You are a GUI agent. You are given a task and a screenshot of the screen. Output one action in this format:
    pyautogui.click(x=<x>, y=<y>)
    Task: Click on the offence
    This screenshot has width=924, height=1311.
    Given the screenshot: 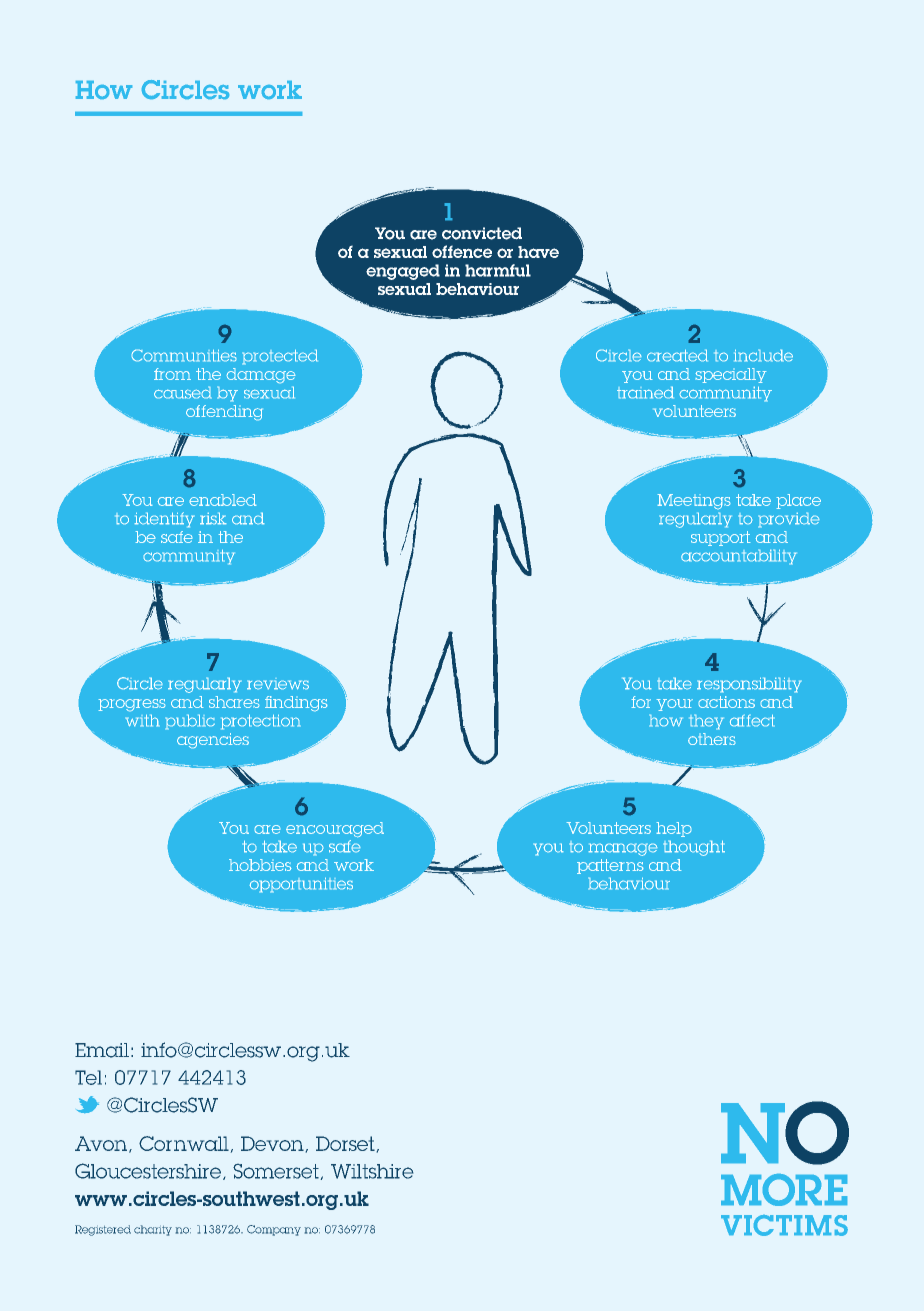 What is the action you would take?
    pyautogui.click(x=462, y=251)
